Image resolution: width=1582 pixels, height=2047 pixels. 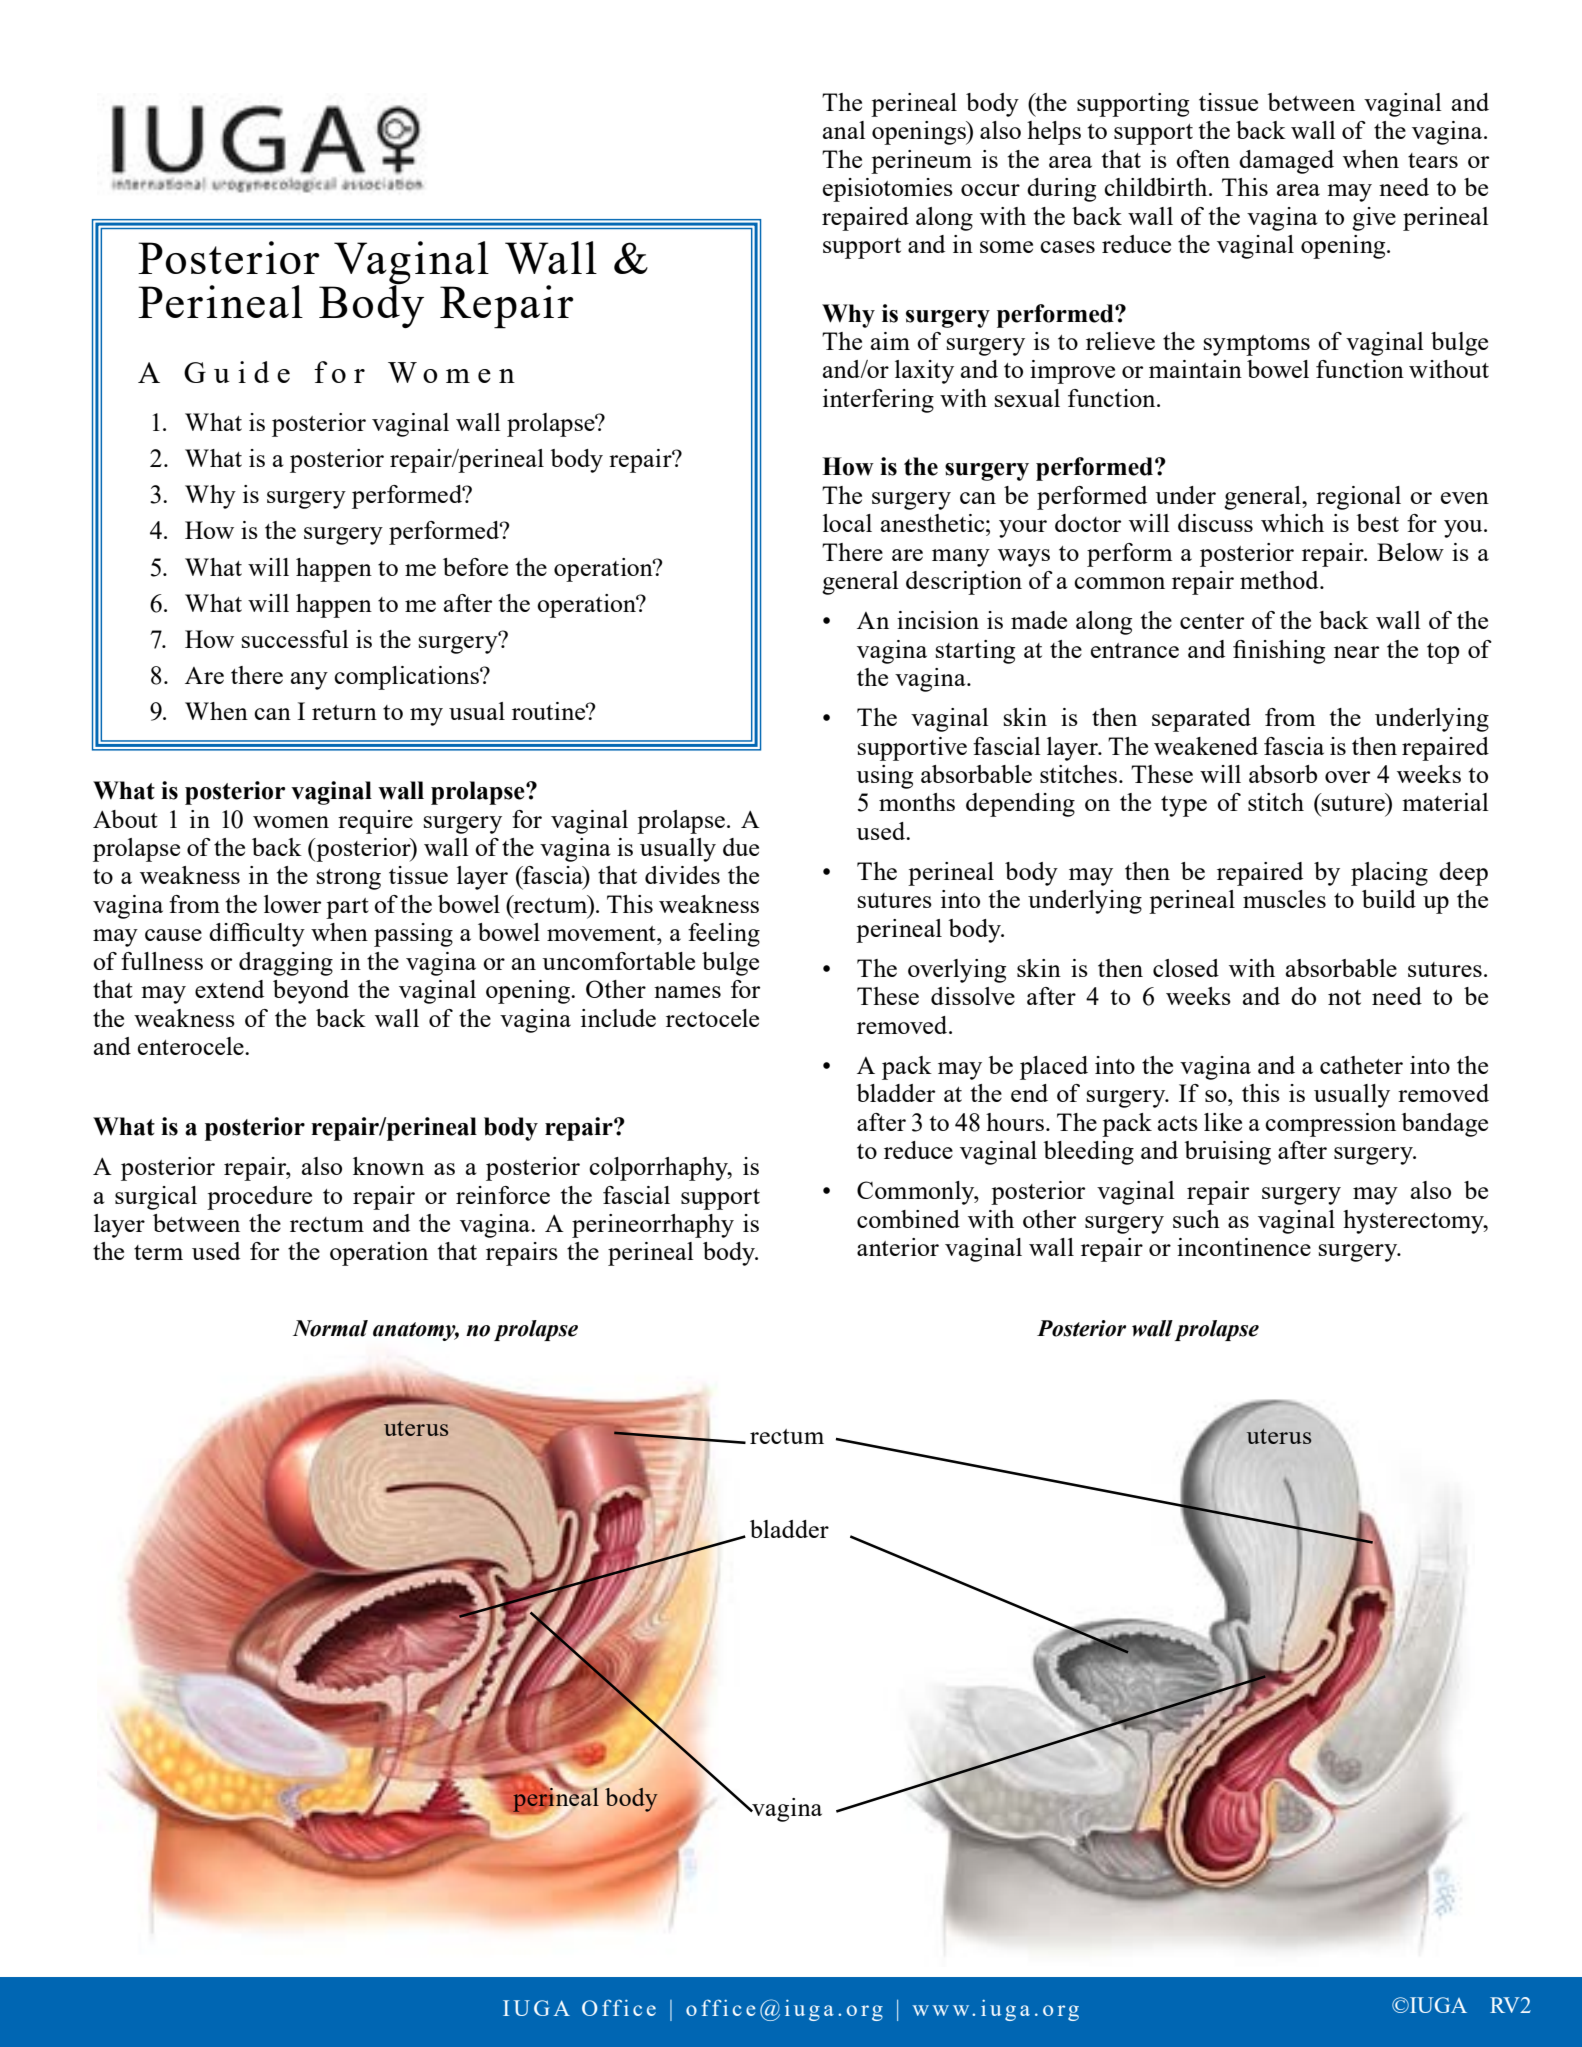 I want to click on damaged, so click(x=1286, y=162).
